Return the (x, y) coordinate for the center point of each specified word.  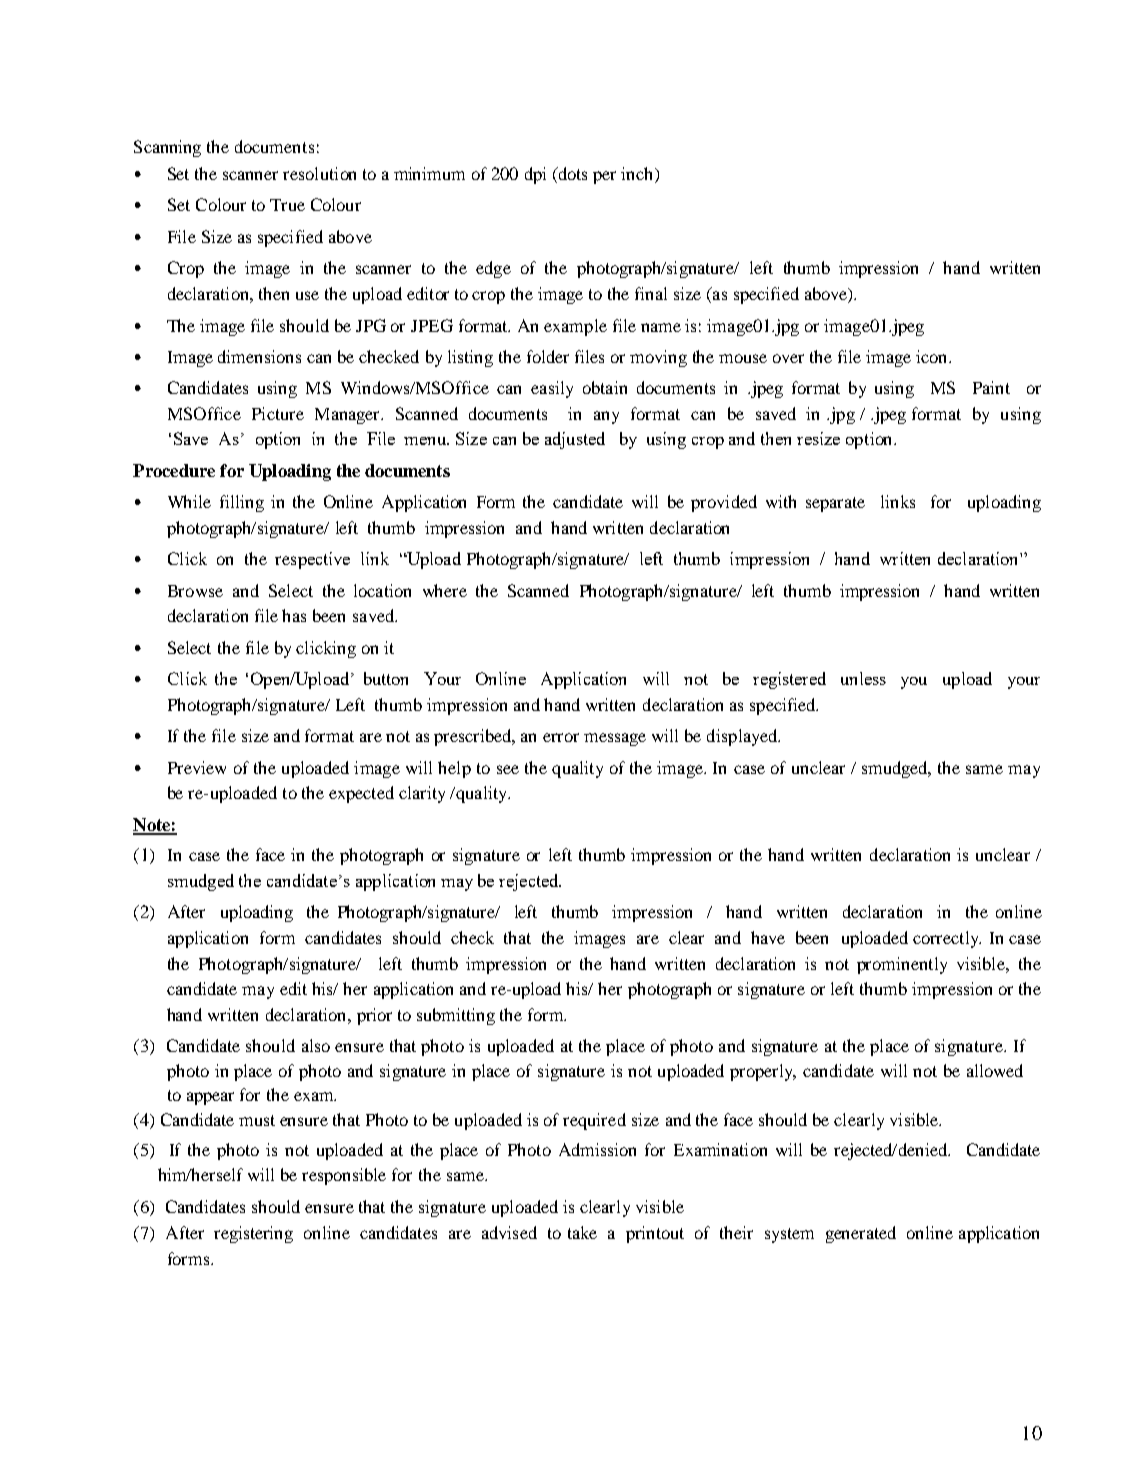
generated (861, 1234)
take (582, 1232)
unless (863, 678)
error (561, 737)
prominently (902, 965)
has (294, 615)
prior (374, 1016)
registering (253, 1234)
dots (571, 173)
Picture (278, 413)
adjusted (575, 440)
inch (638, 173)
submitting (456, 1016)
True (287, 205)
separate (835, 504)
